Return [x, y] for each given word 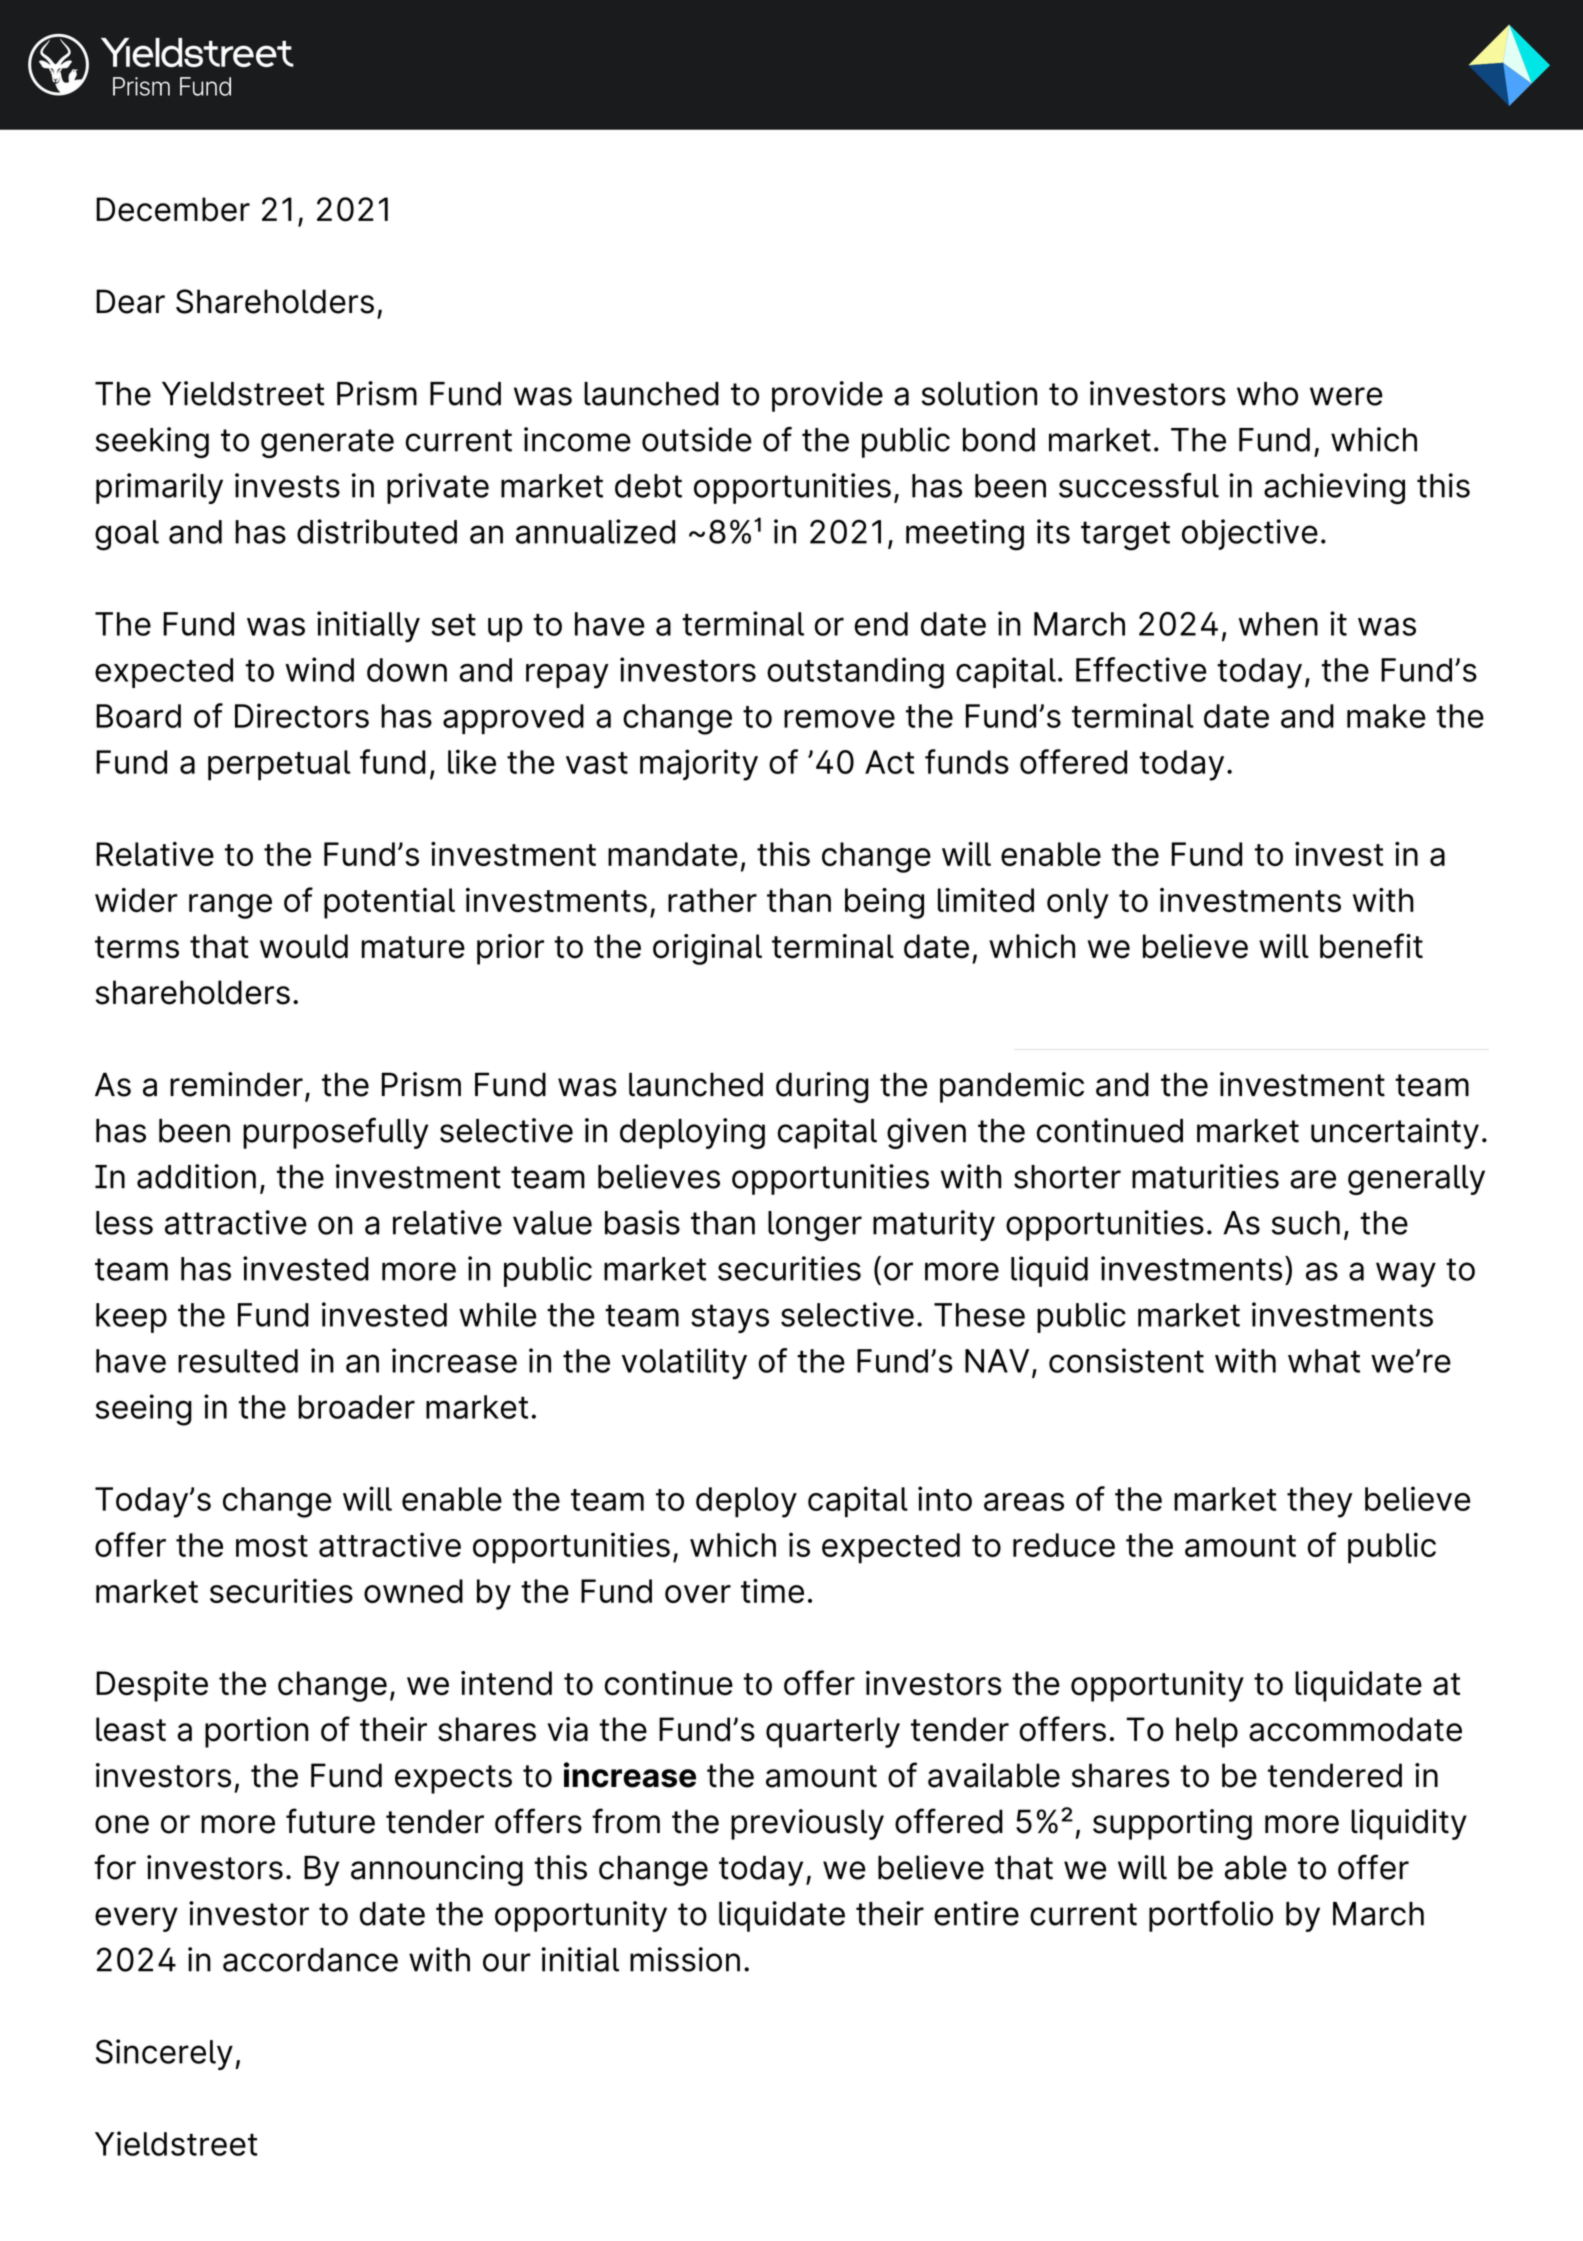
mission [685, 1959]
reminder [236, 1084]
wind [319, 669]
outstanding [855, 673]
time [772, 1590]
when [1278, 624]
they [1320, 1502]
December [173, 209]
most [272, 1546]
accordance [310, 1960]
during [822, 1087]
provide [827, 396]
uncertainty [1395, 1133]
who [1267, 394]
